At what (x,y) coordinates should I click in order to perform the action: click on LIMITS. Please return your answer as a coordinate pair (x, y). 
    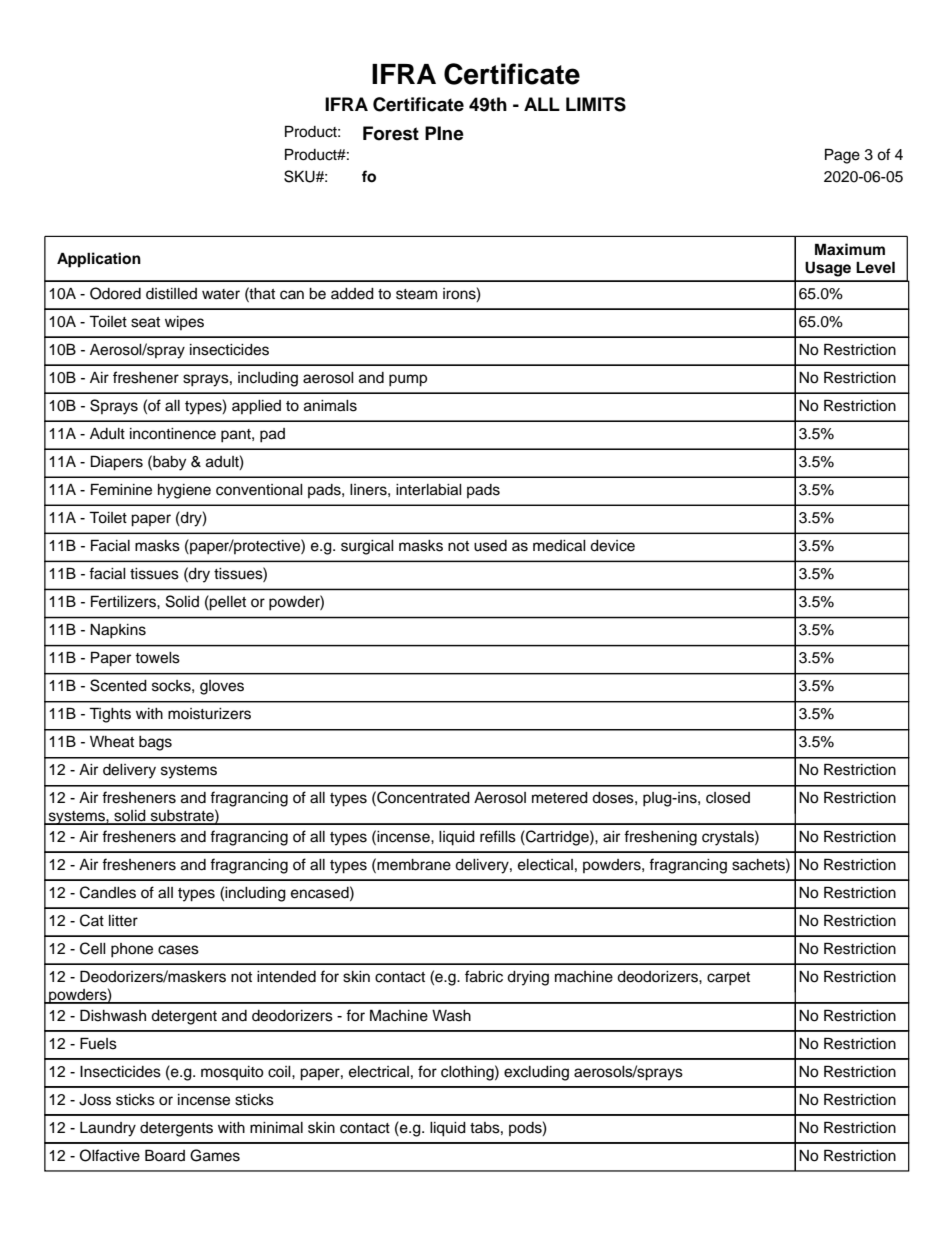
    Looking at the image, I should click on (596, 104).
